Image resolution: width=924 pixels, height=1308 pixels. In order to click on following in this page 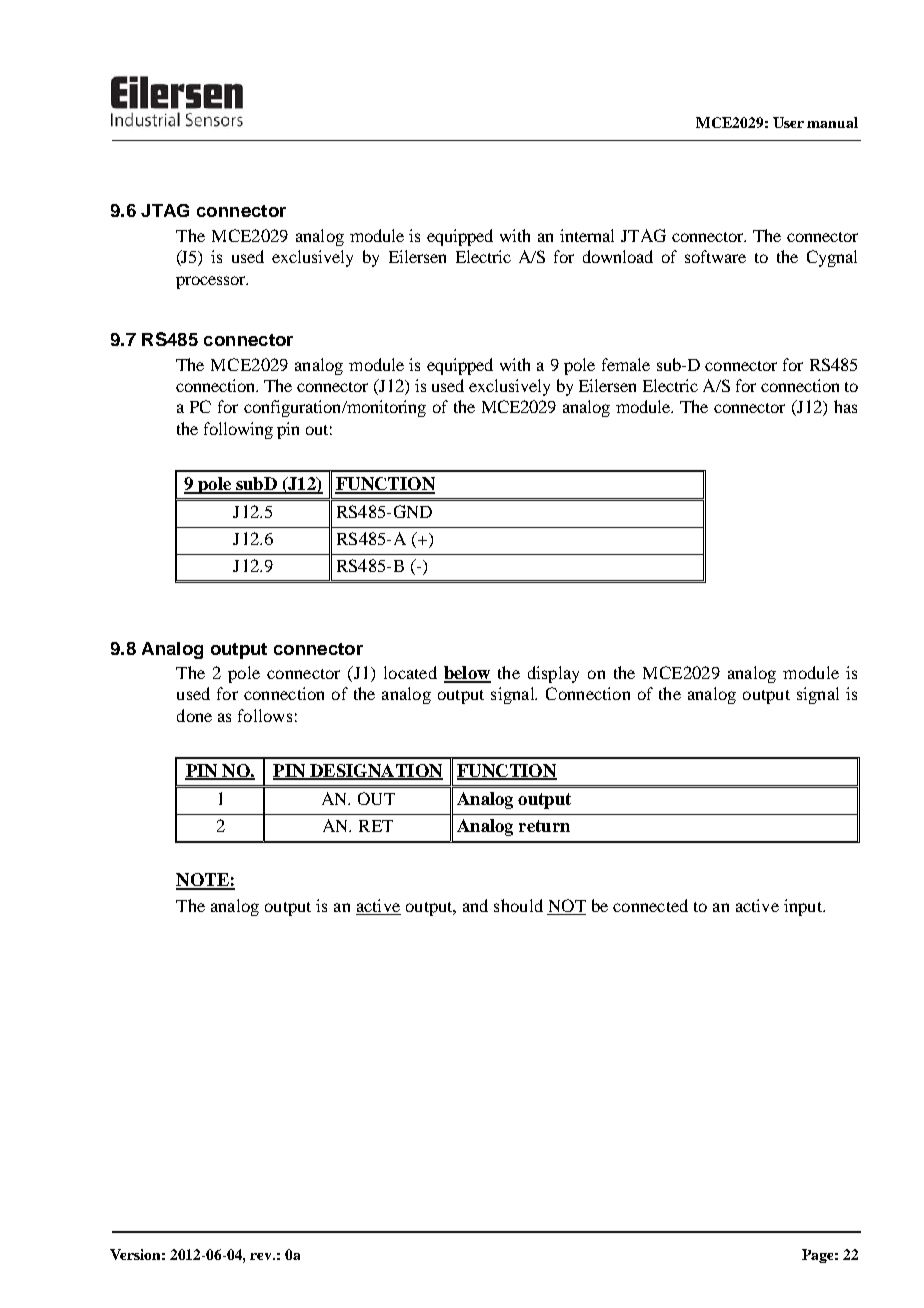, I will do `click(238, 430)`.
